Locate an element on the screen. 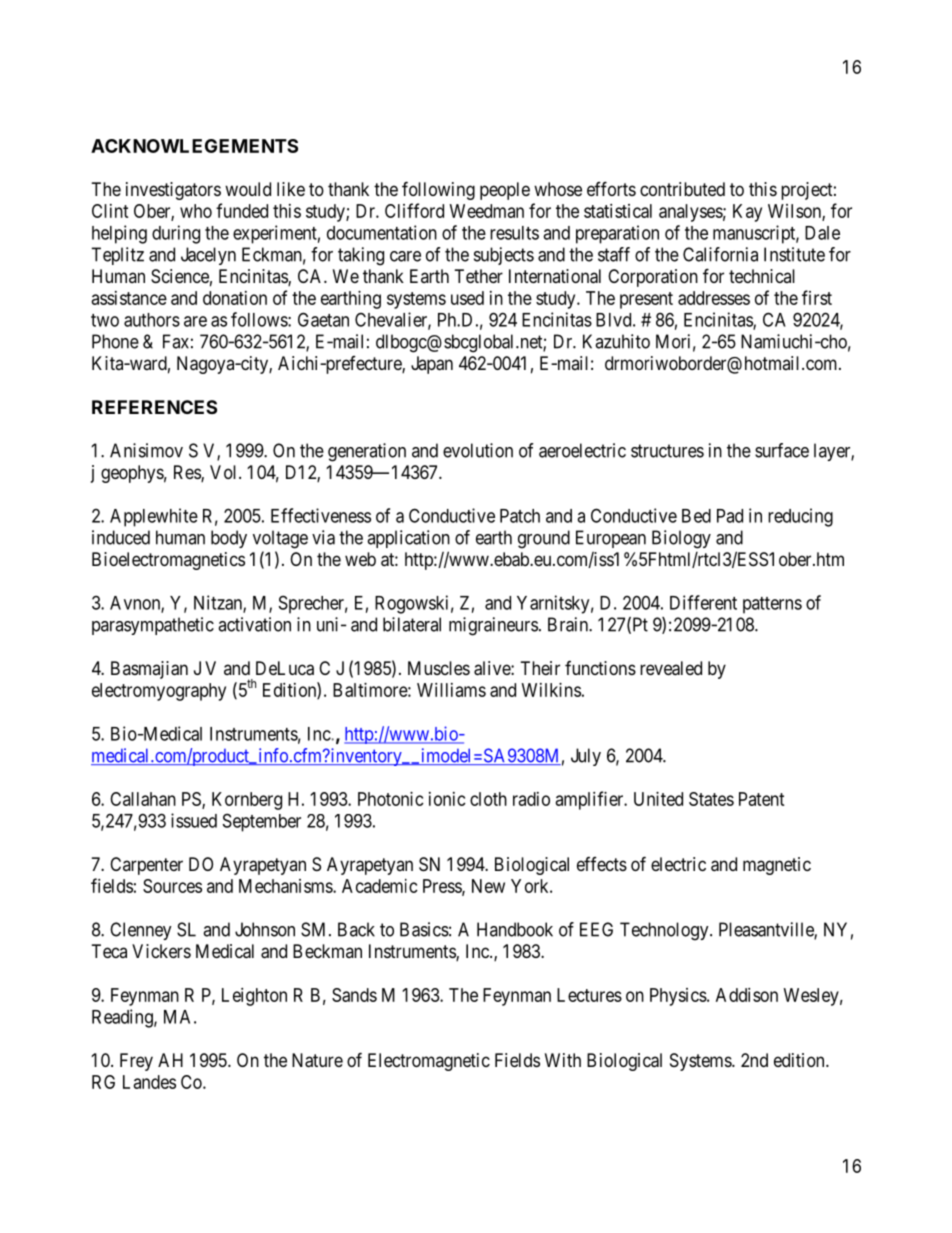 Image resolution: width=952 pixels, height=1233 pixels. States is located at coordinates (711, 799).
